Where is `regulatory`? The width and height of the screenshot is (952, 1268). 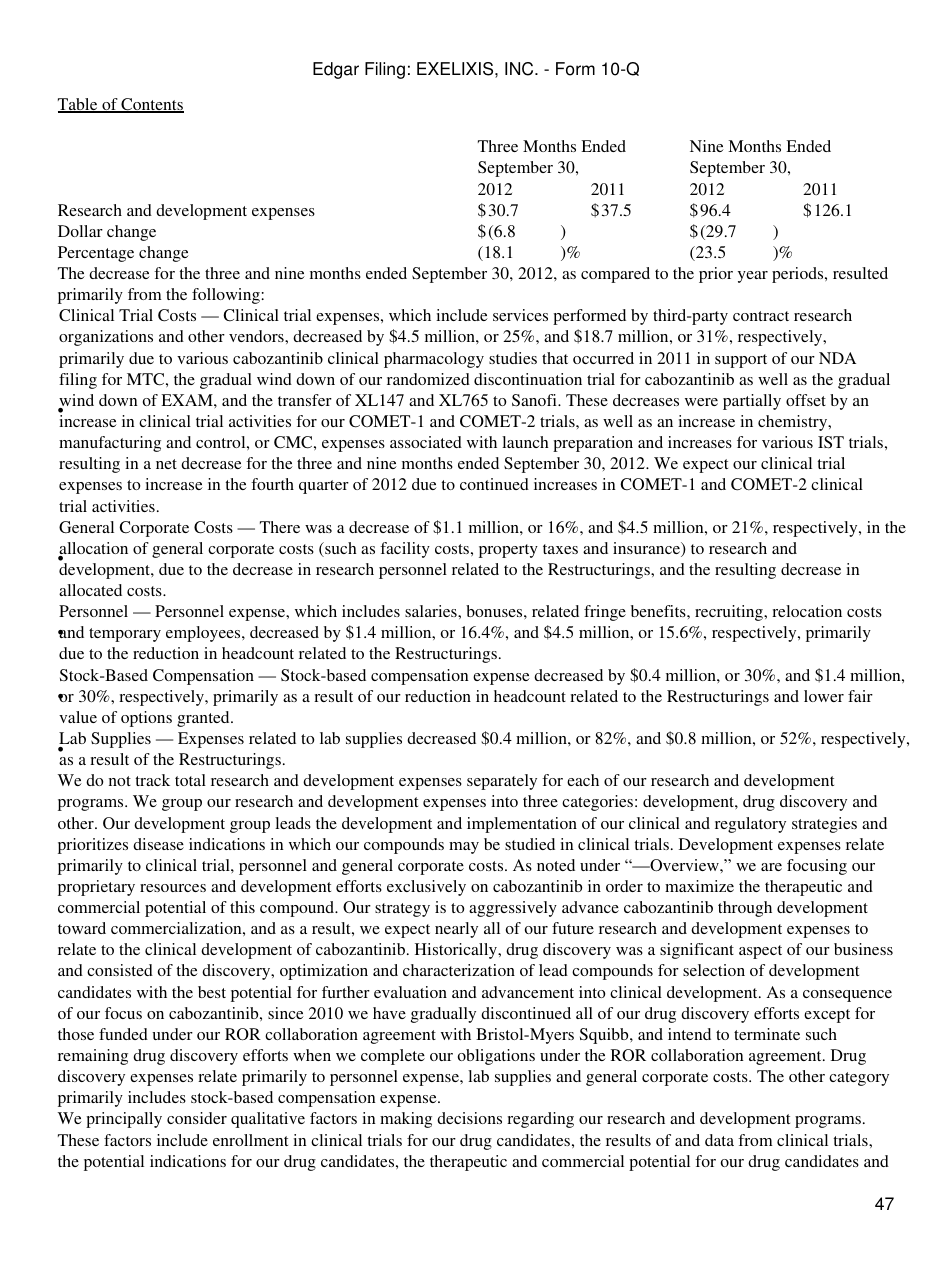
regulatory is located at coordinates (750, 825).
